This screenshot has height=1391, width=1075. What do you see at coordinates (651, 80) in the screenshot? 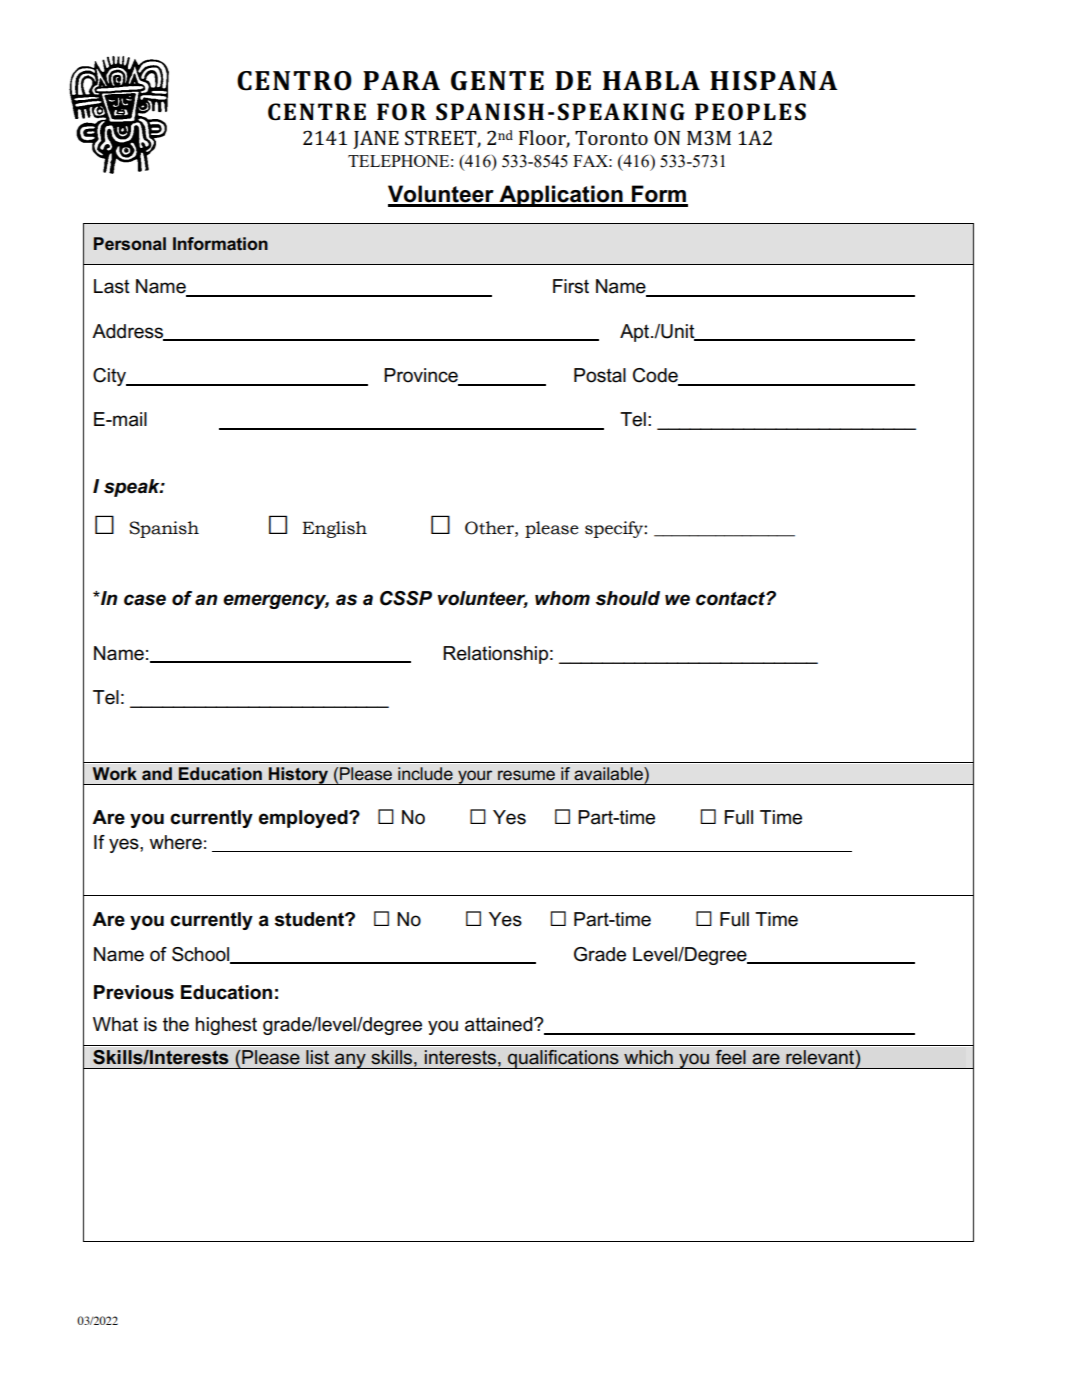
I see `HABLA` at bounding box center [651, 80].
